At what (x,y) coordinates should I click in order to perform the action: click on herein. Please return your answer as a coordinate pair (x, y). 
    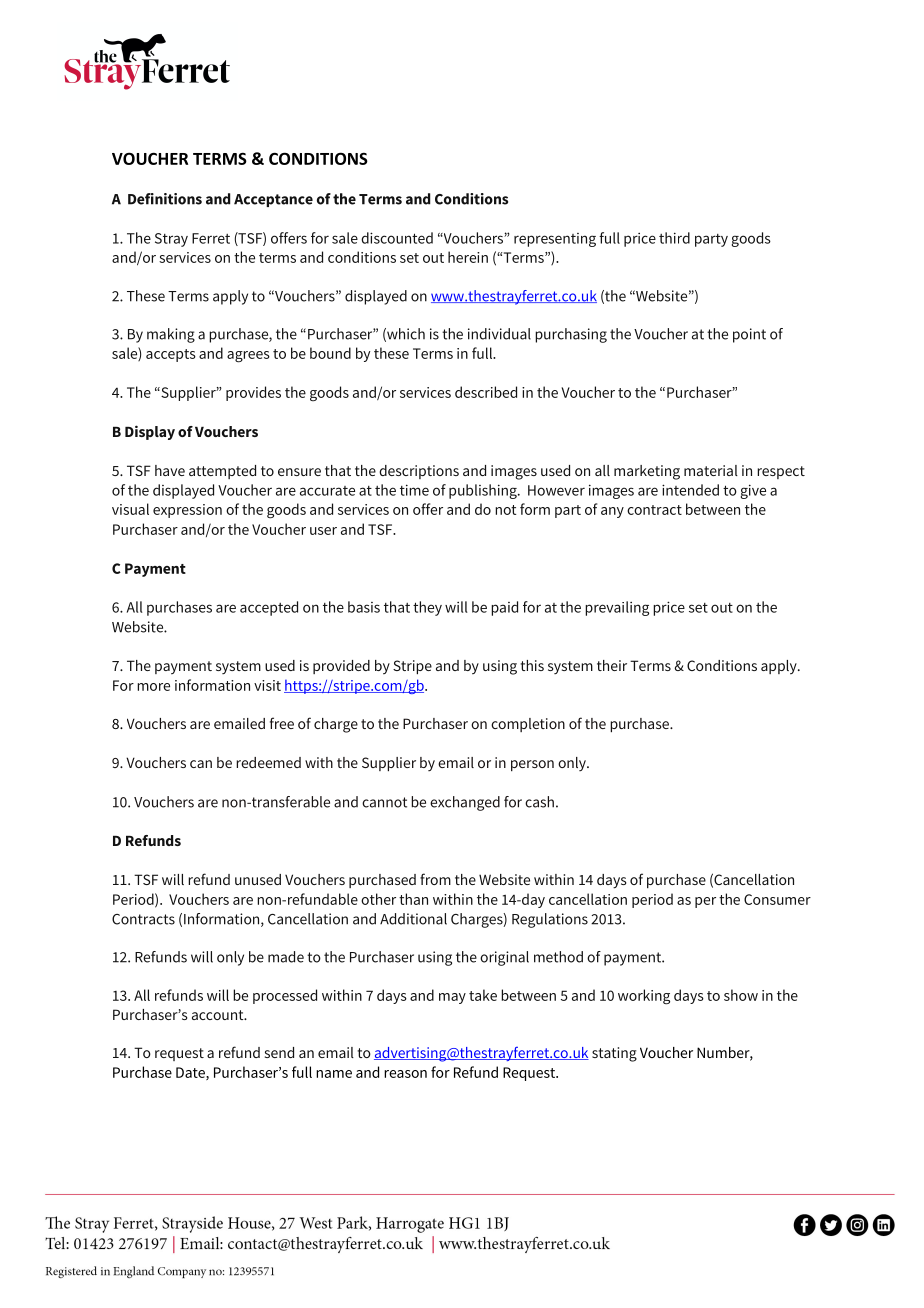
    Looking at the image, I should click on (468, 257).
